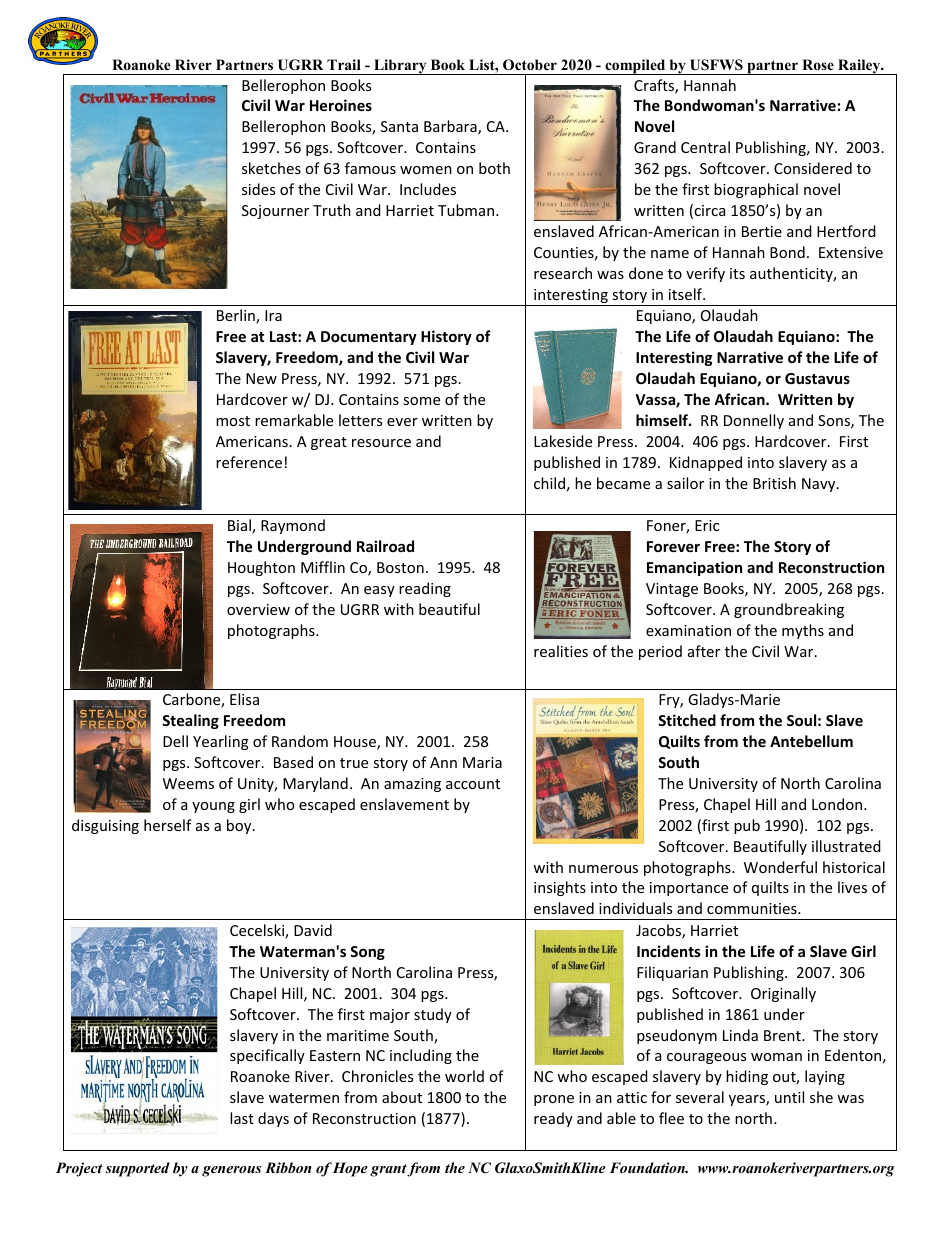  Describe the element at coordinates (451, 127) in the screenshot. I see `Barbara` at that location.
